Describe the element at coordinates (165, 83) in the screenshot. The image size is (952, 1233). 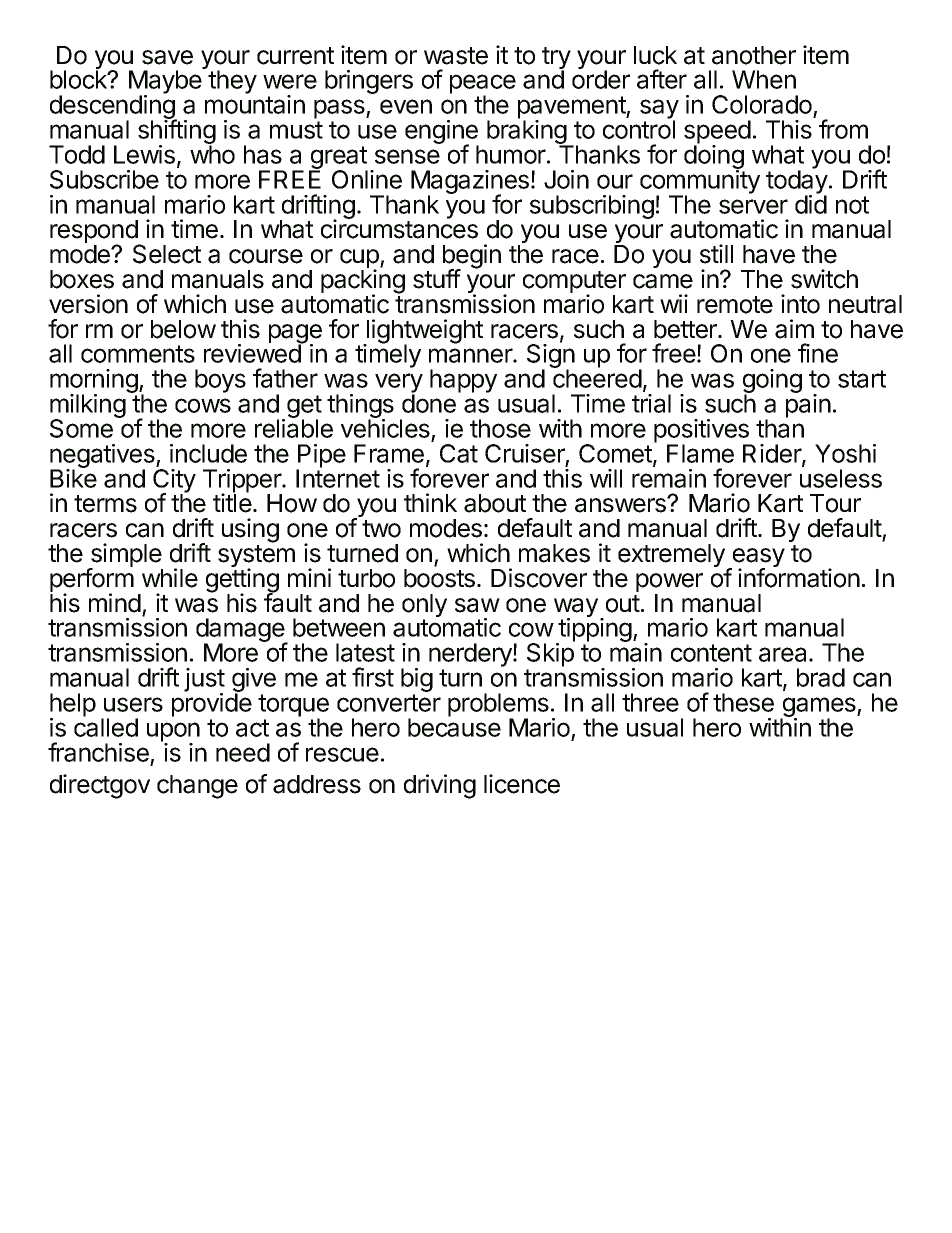
I see `Maybe` at that location.
